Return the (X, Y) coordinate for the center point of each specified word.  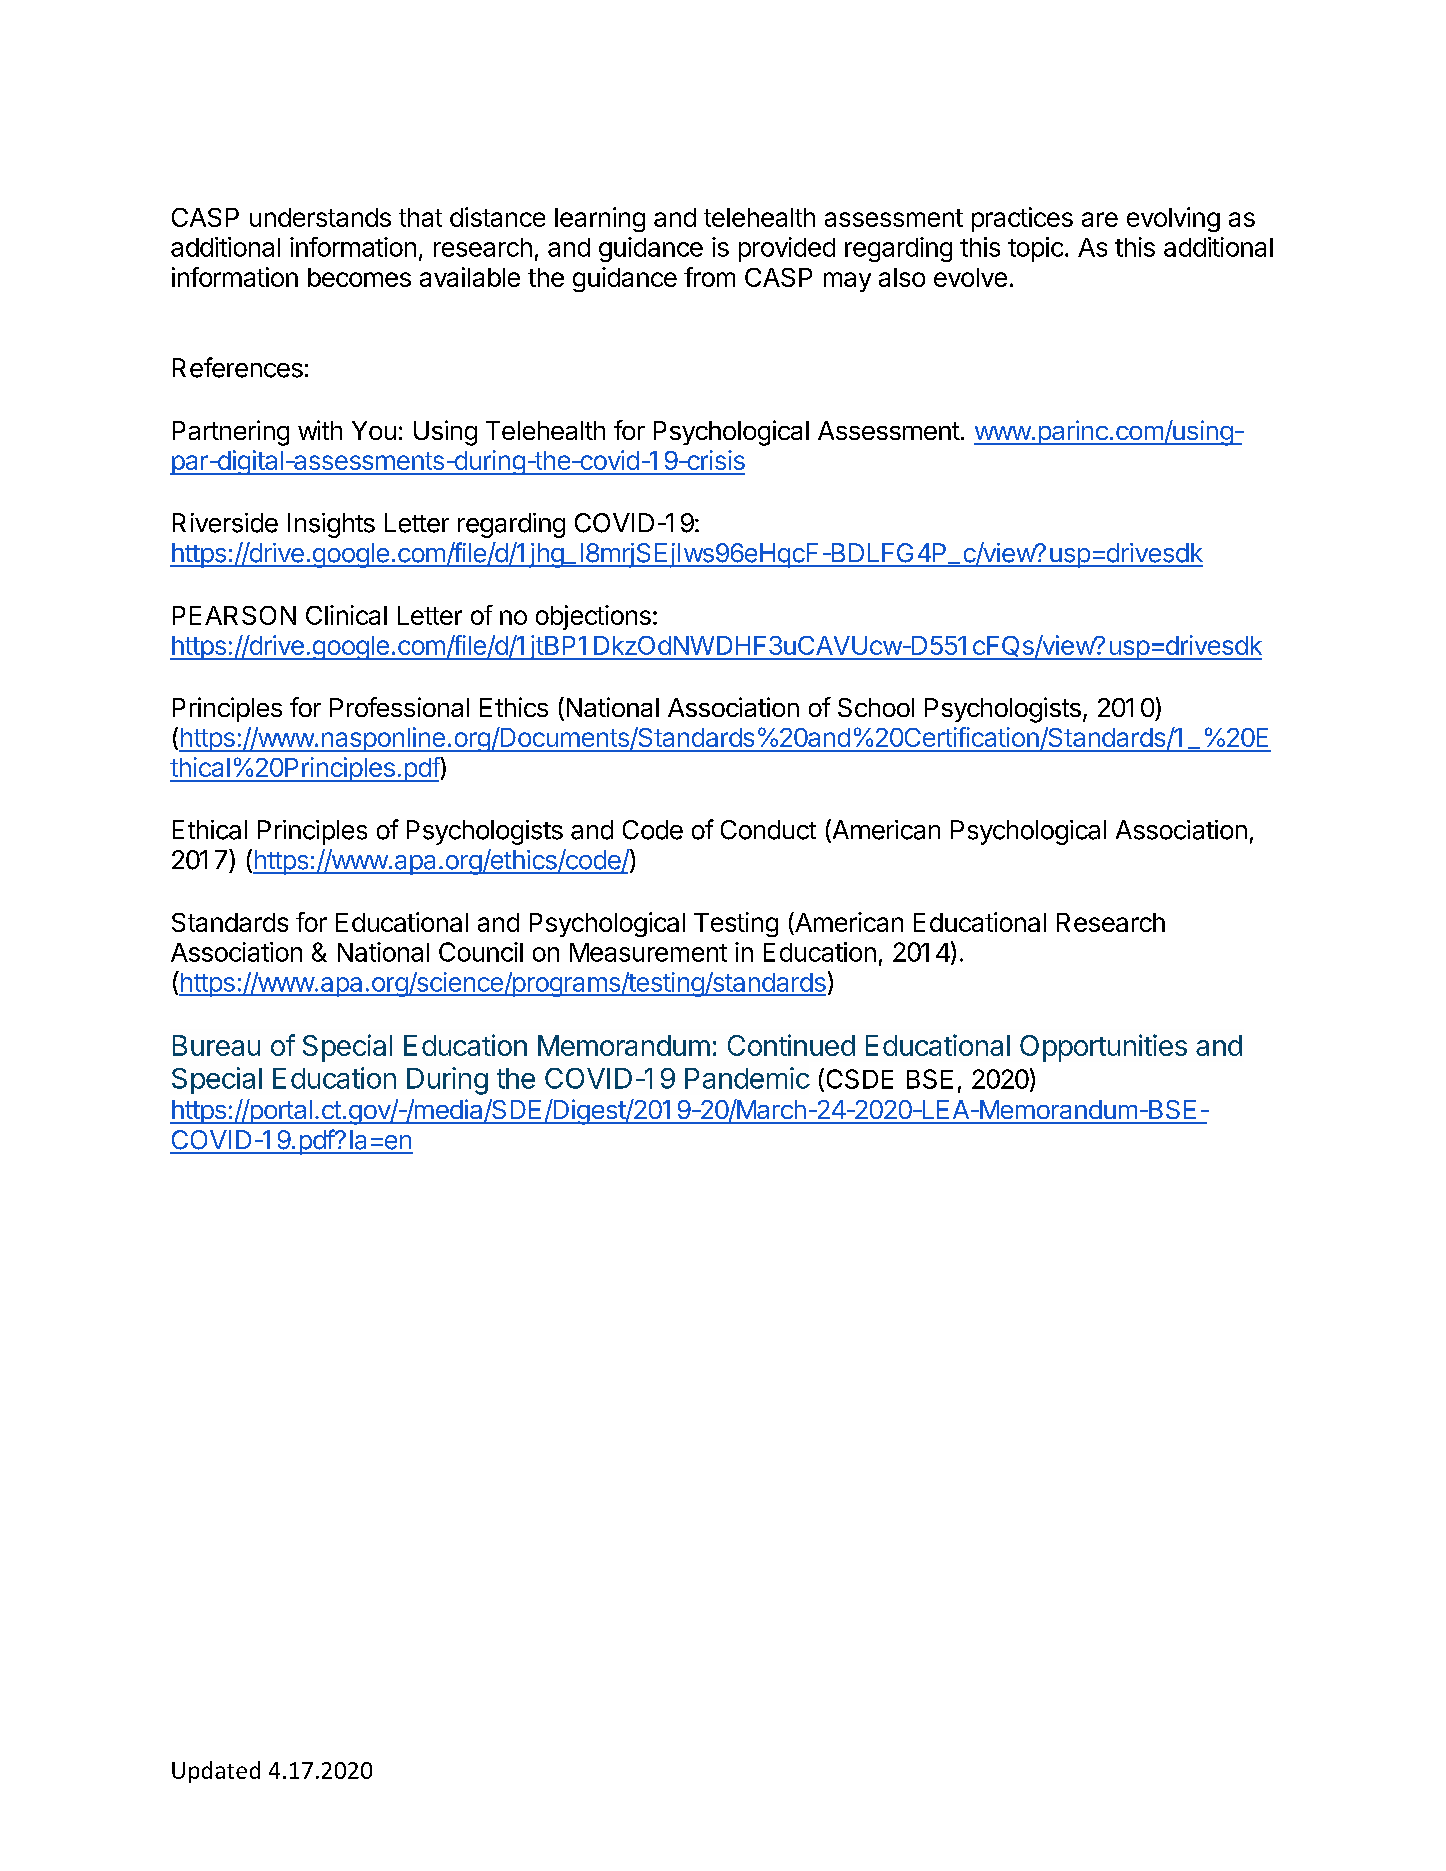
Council (481, 952)
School (876, 707)
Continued (791, 1045)
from (709, 277)
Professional (399, 707)
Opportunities (1103, 1048)
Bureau (216, 1045)
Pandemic (747, 1078)
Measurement (648, 952)
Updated (216, 1772)
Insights (331, 525)
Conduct (768, 830)
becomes (359, 277)
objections (593, 617)
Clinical (346, 615)
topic (1035, 249)
